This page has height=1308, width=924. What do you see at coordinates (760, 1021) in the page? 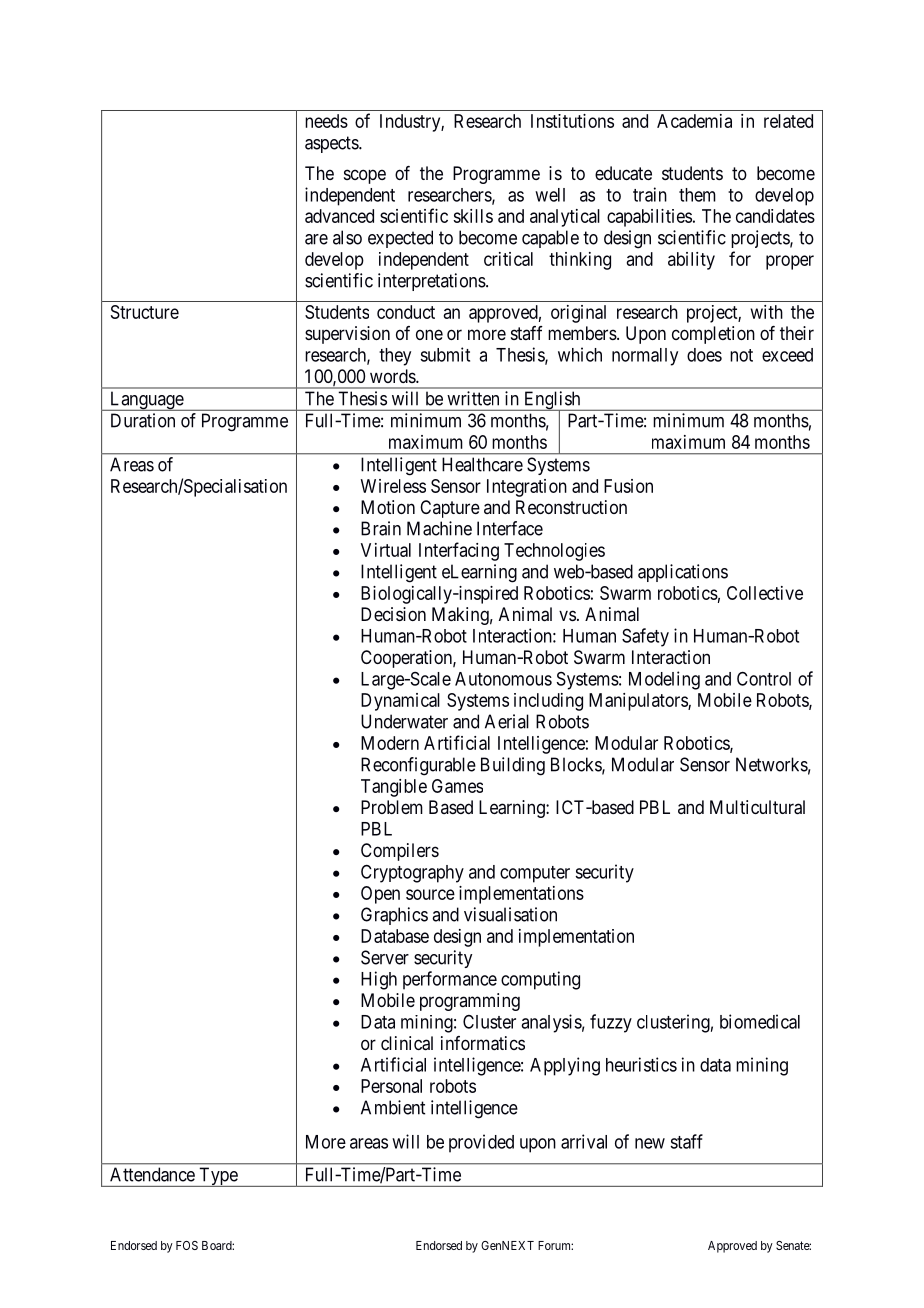
I see `biomedical` at bounding box center [760, 1021].
